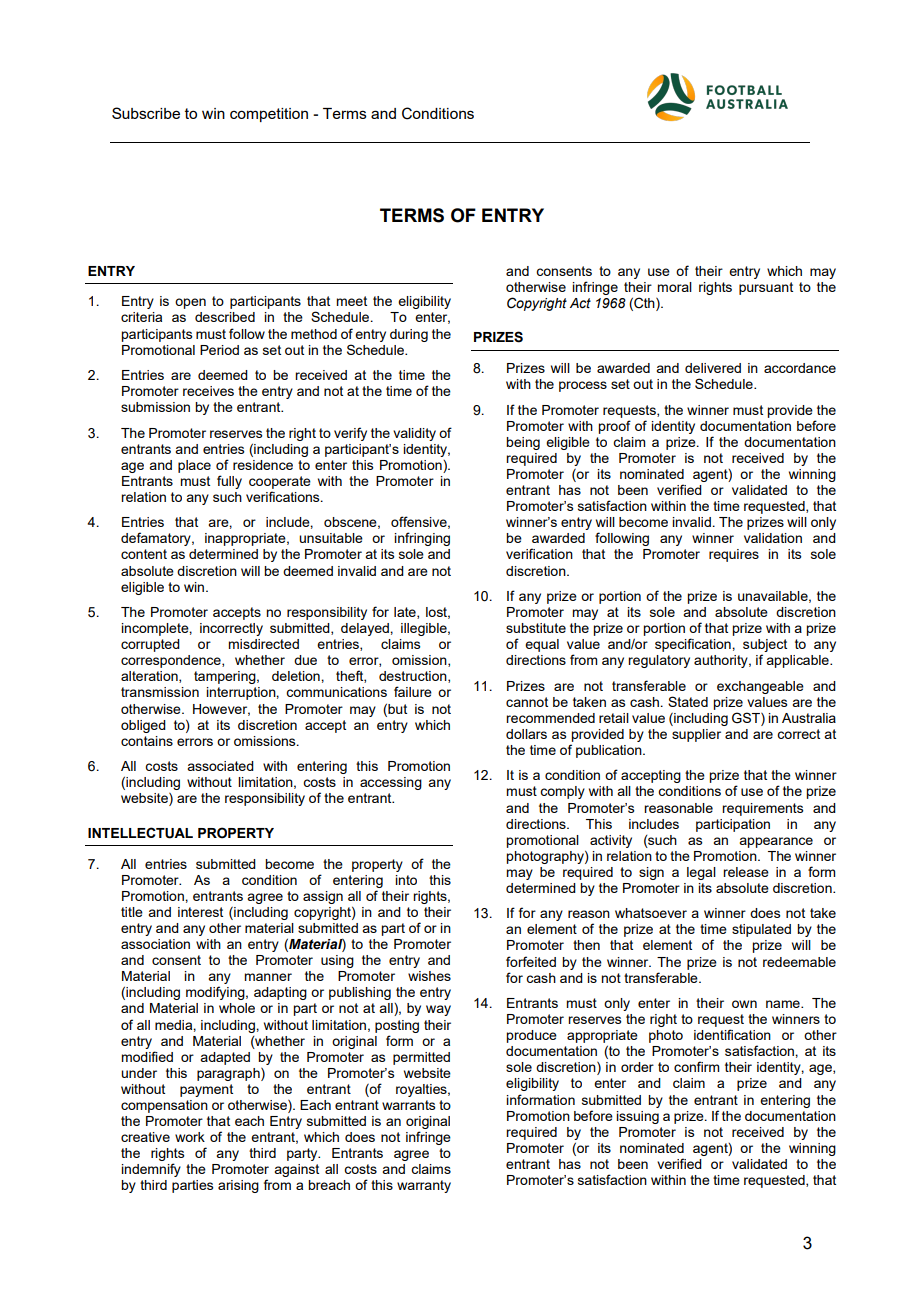 The image size is (924, 1308). I want to click on competition, so click(269, 115).
